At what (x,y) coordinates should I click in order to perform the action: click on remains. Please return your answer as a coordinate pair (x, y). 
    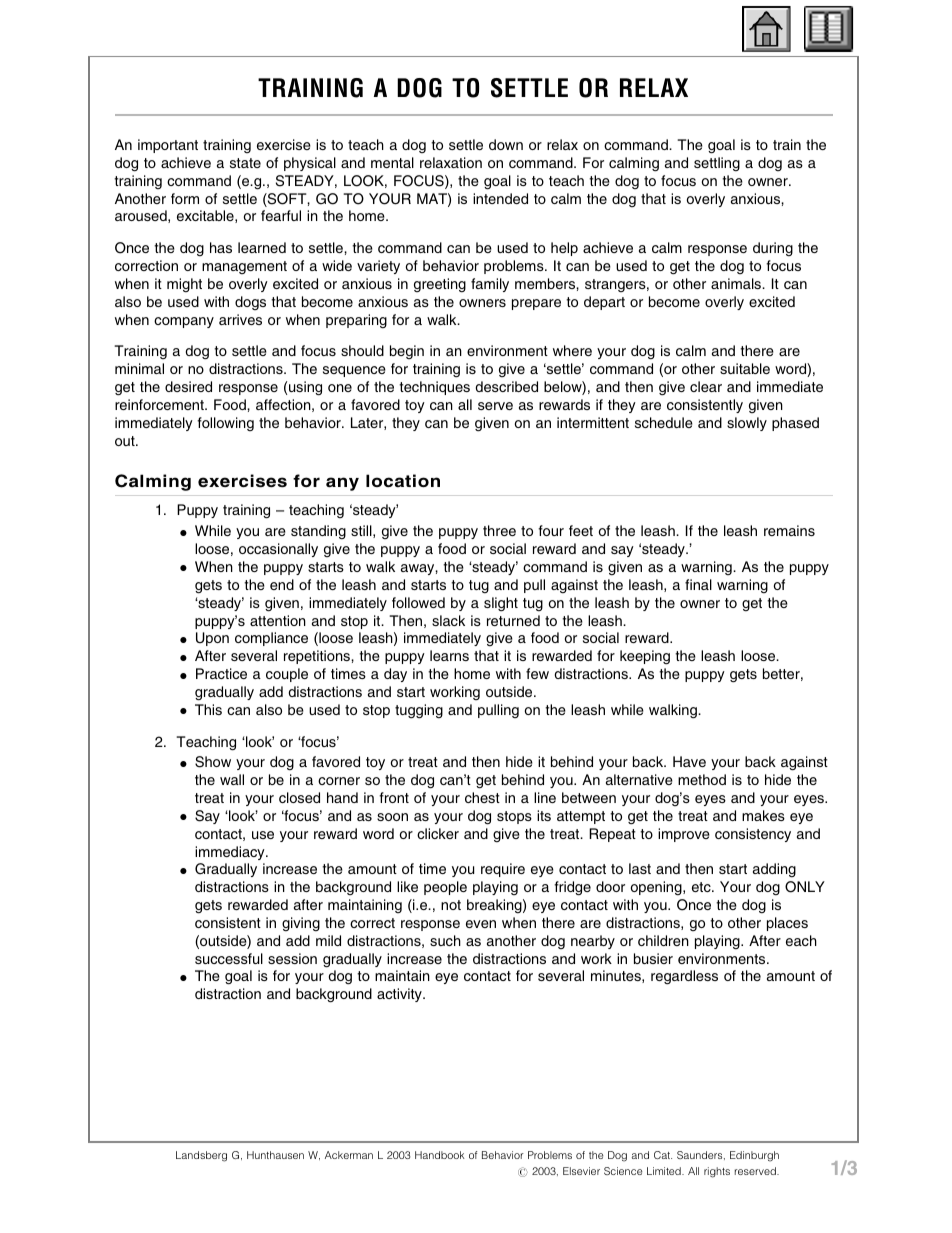
    Looking at the image, I should click on (789, 530).
